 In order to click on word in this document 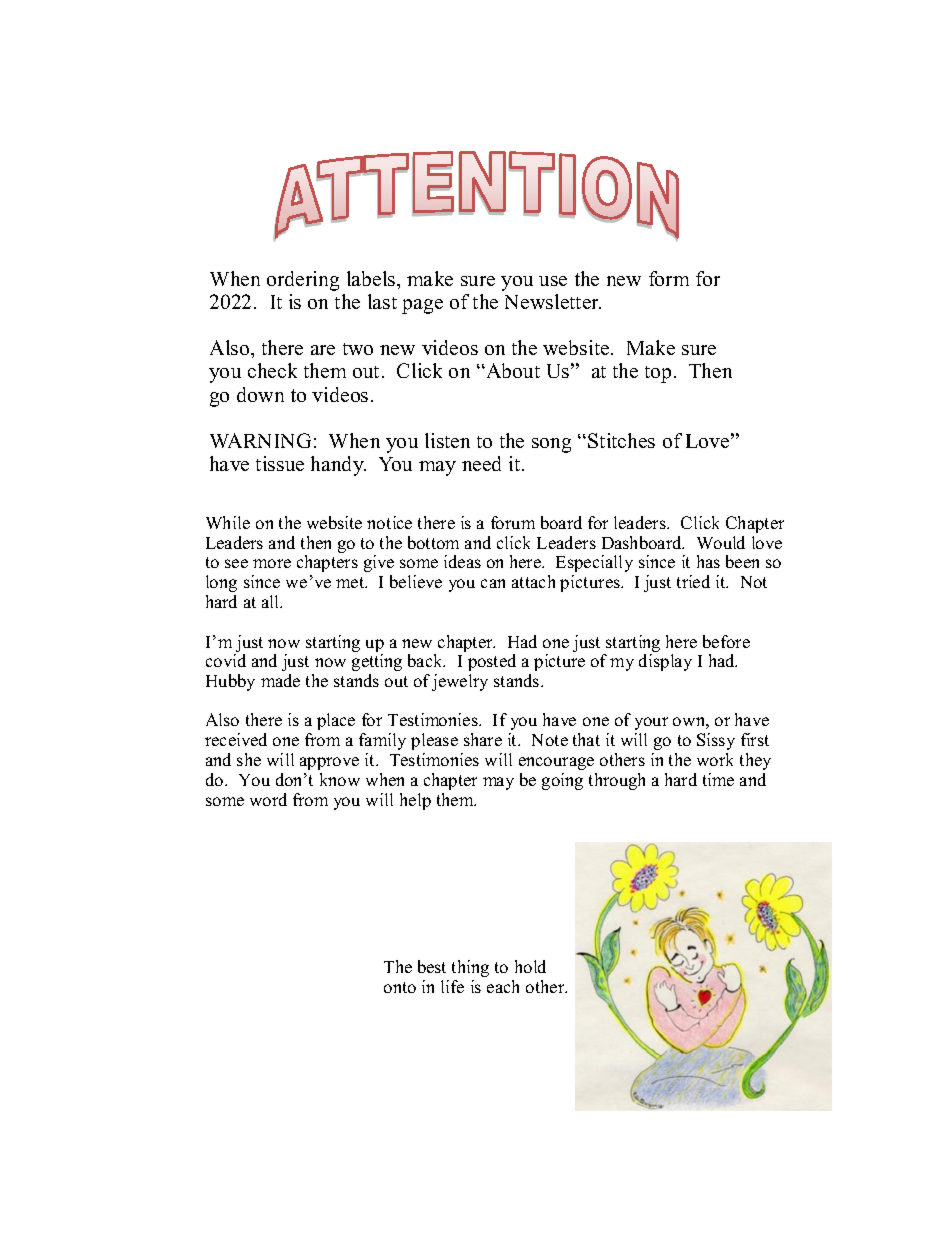, I will do `click(268, 799)`.
